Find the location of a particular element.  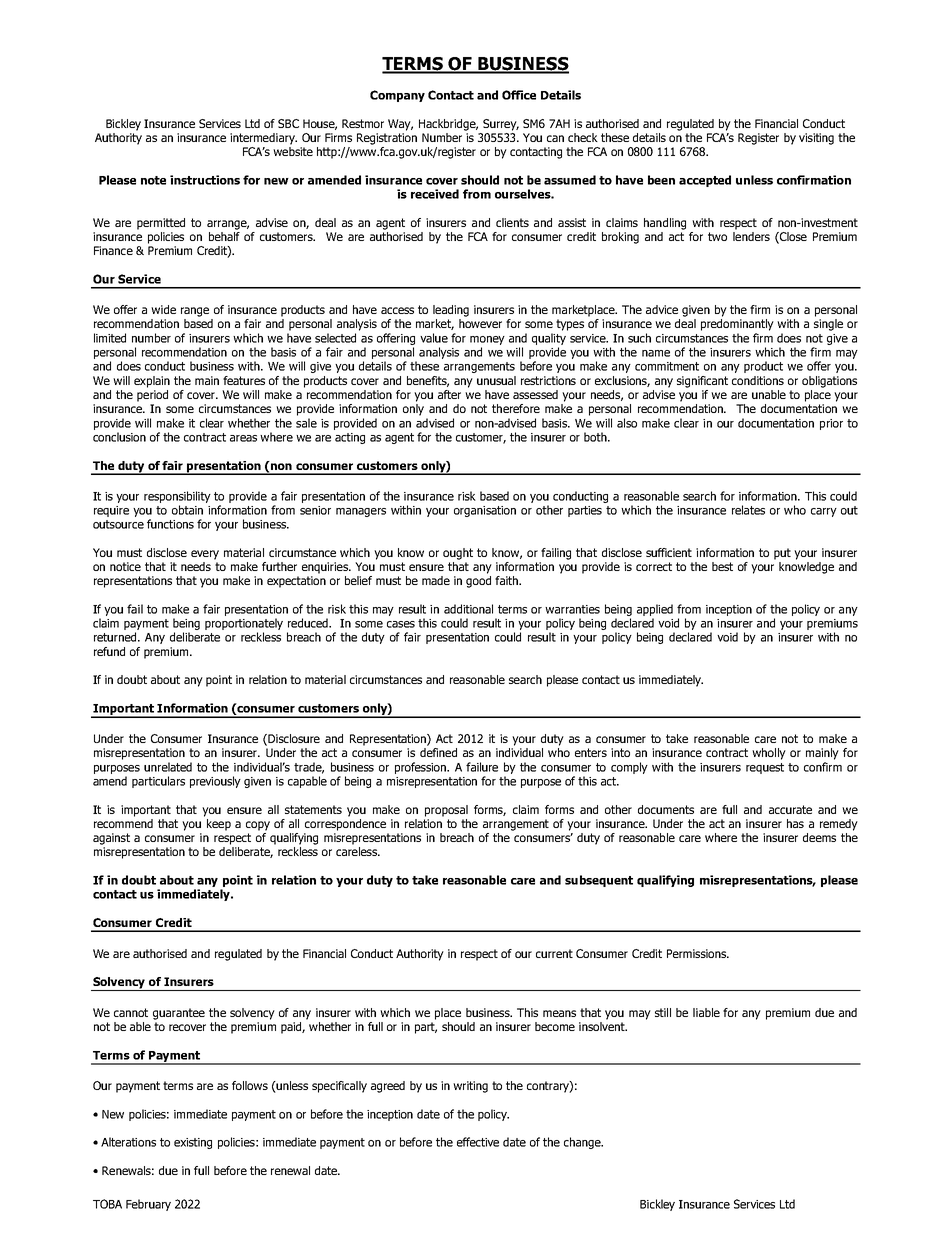

relates is located at coordinates (748, 510).
